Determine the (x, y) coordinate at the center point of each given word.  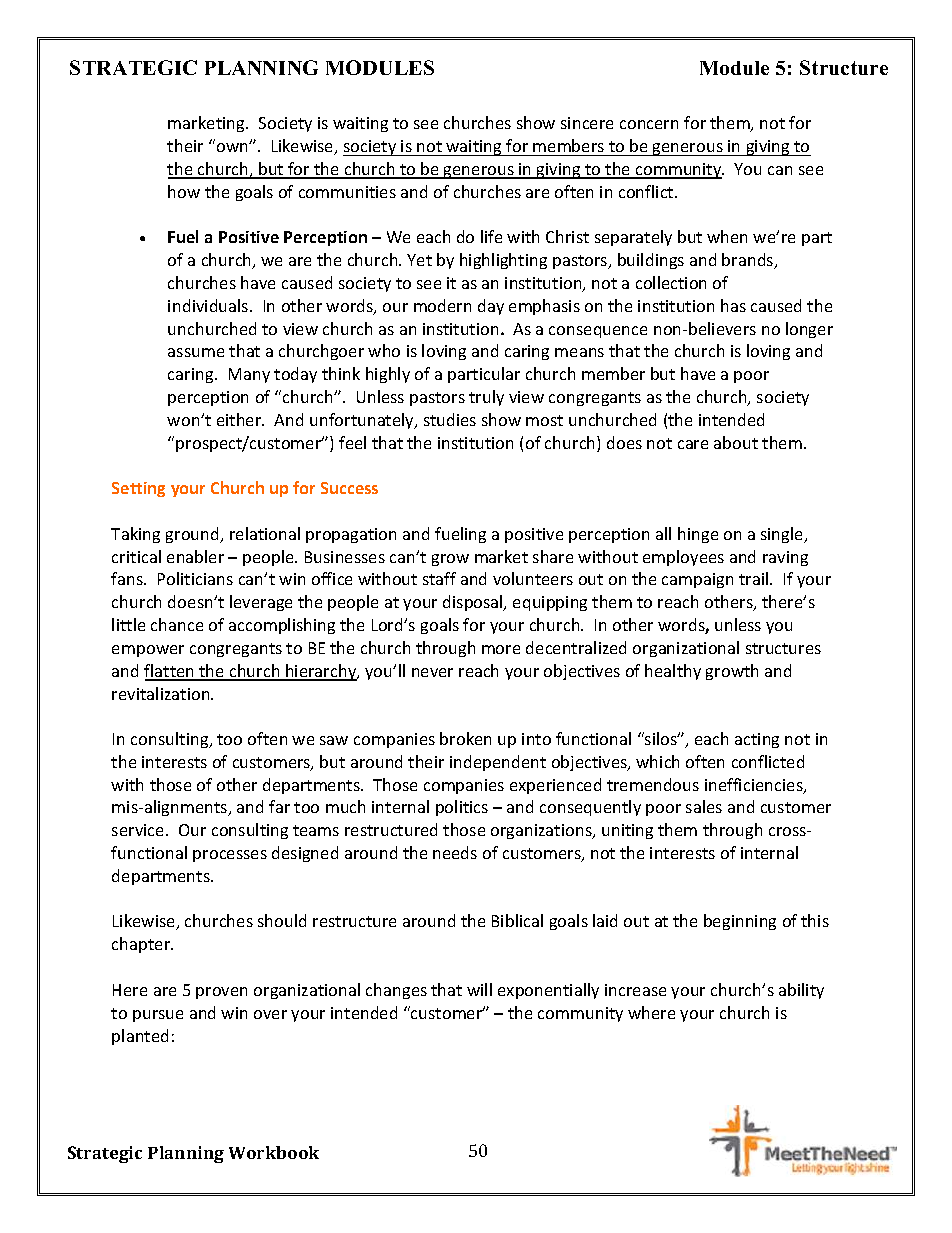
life (491, 236)
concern (649, 124)
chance (177, 624)
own (233, 147)
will (479, 989)
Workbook (274, 1152)
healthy (673, 672)
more (501, 649)
